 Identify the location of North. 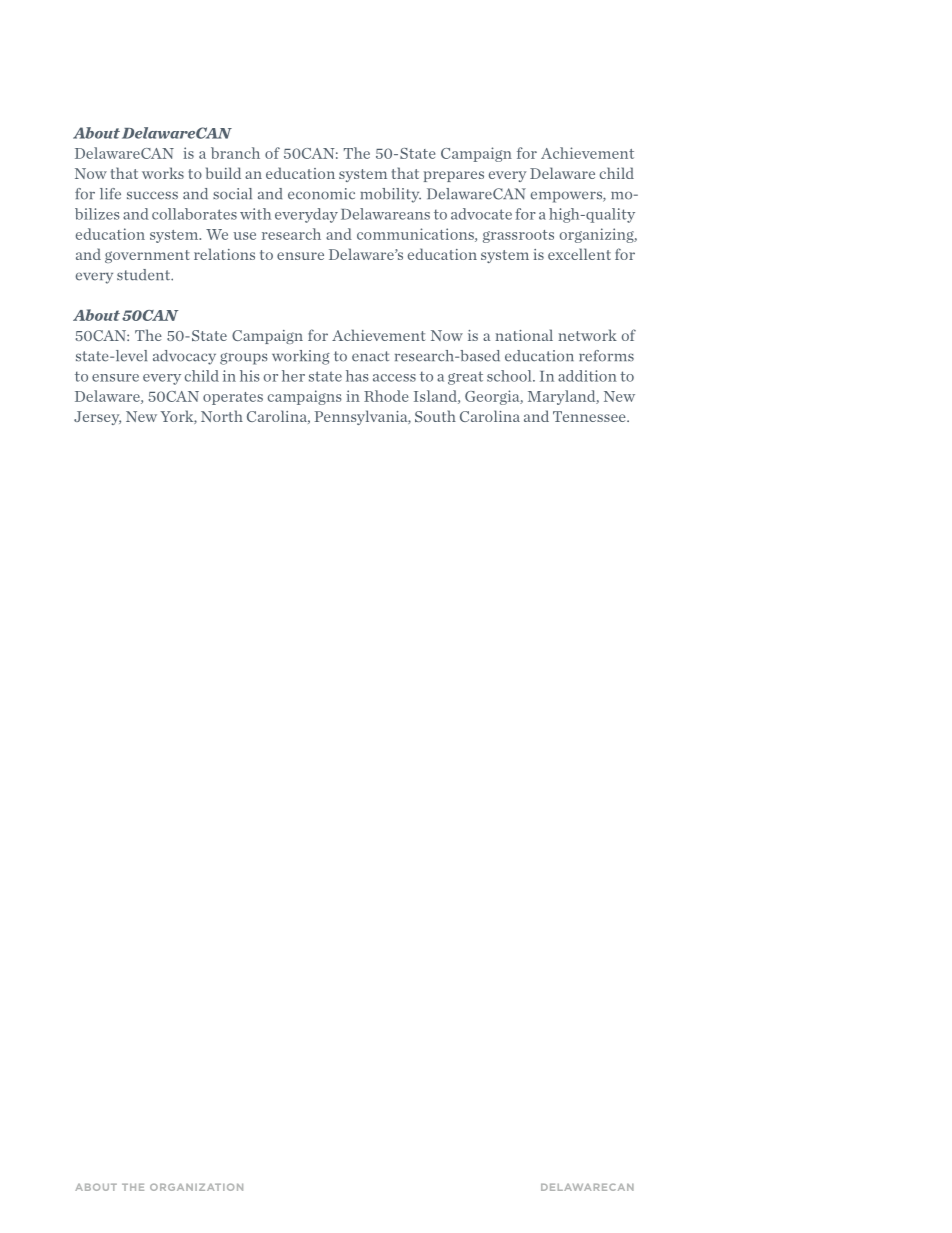
(222, 416).
